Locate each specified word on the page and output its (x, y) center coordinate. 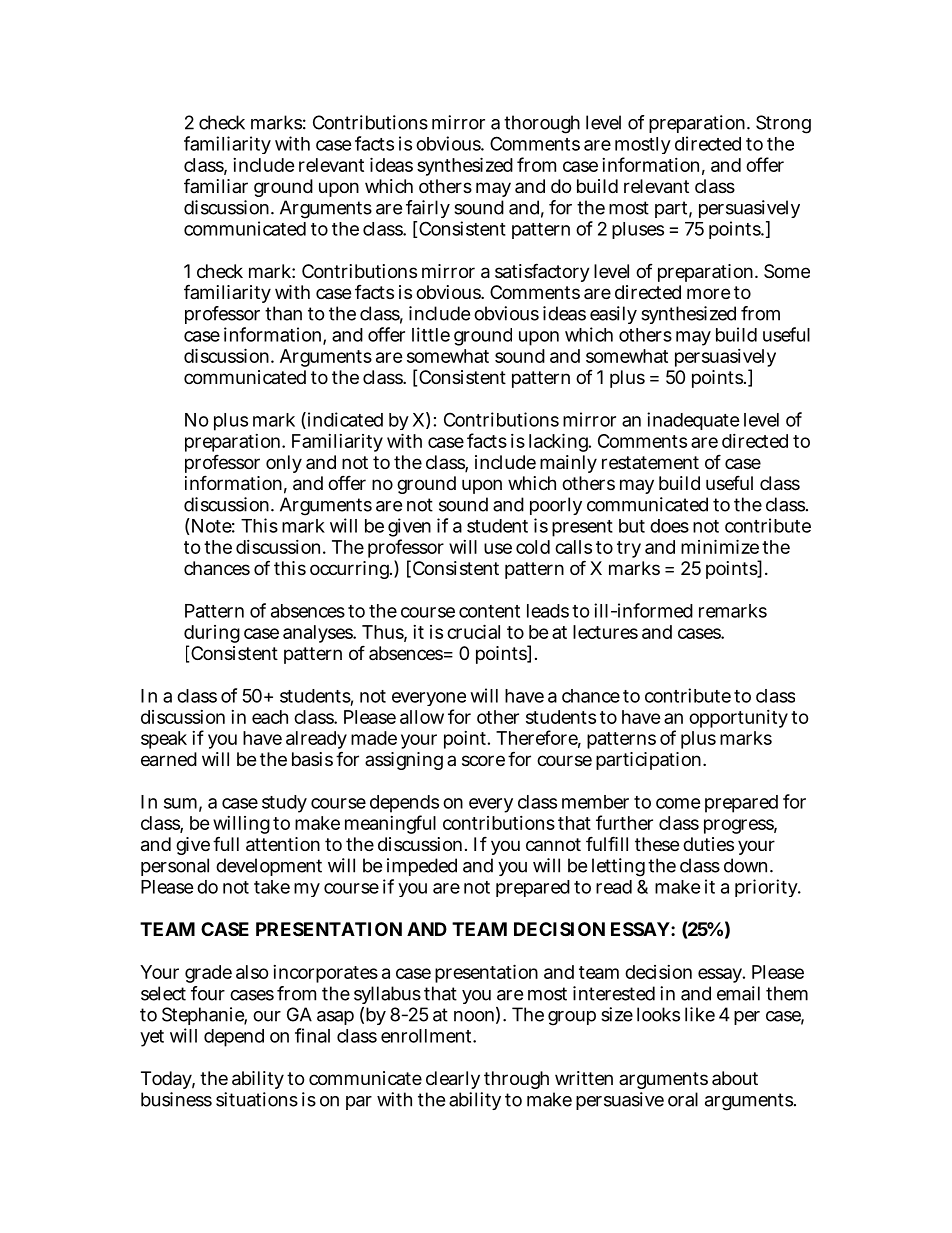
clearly (453, 1080)
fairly (428, 209)
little (431, 334)
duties (708, 844)
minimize (720, 546)
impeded (422, 867)
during (212, 635)
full (226, 843)
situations (257, 1099)
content (489, 611)
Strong (783, 124)
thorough (542, 124)
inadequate (693, 421)
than (283, 313)
